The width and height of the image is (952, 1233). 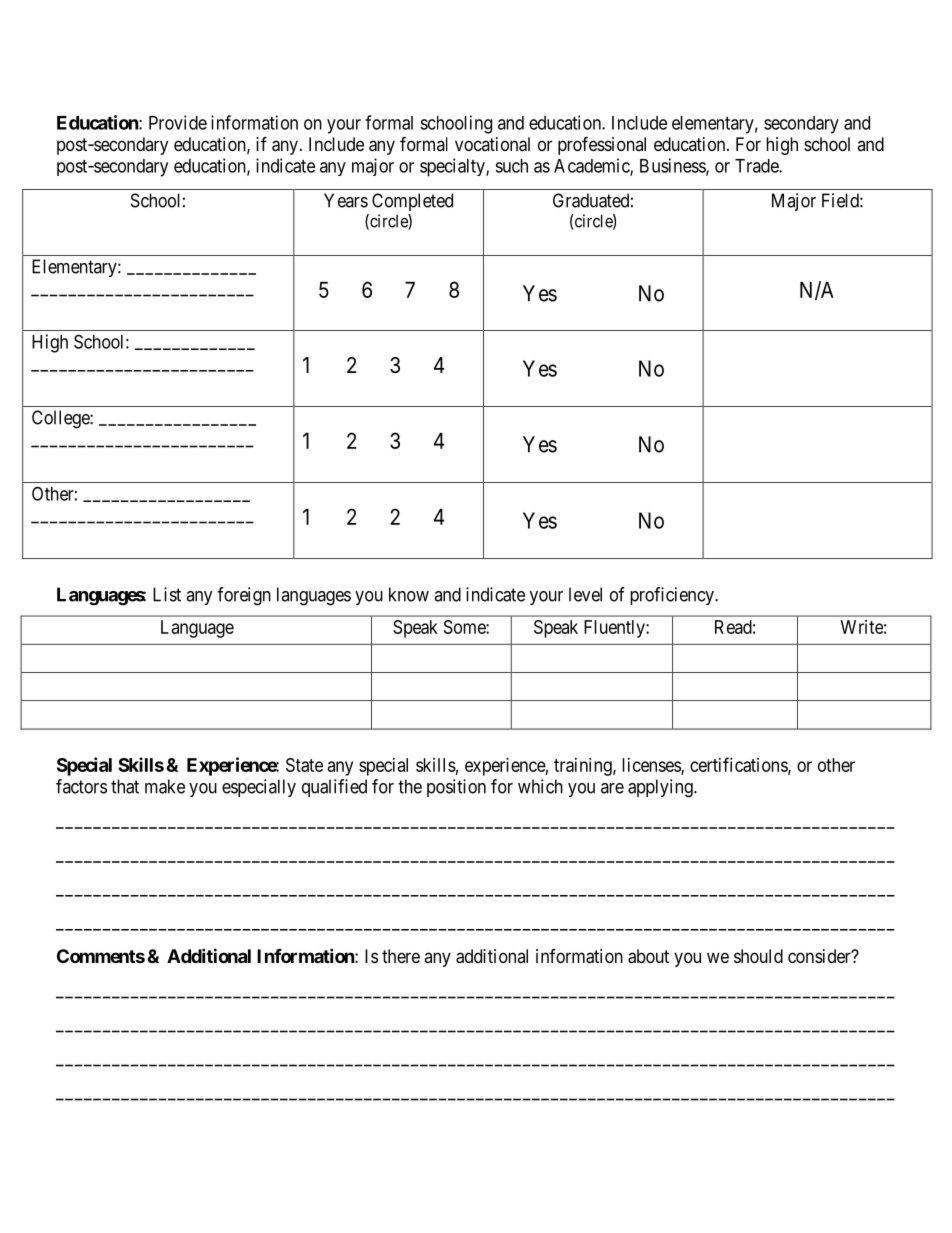 What do you see at coordinates (167, 594) in the image?
I see `List` at bounding box center [167, 594].
